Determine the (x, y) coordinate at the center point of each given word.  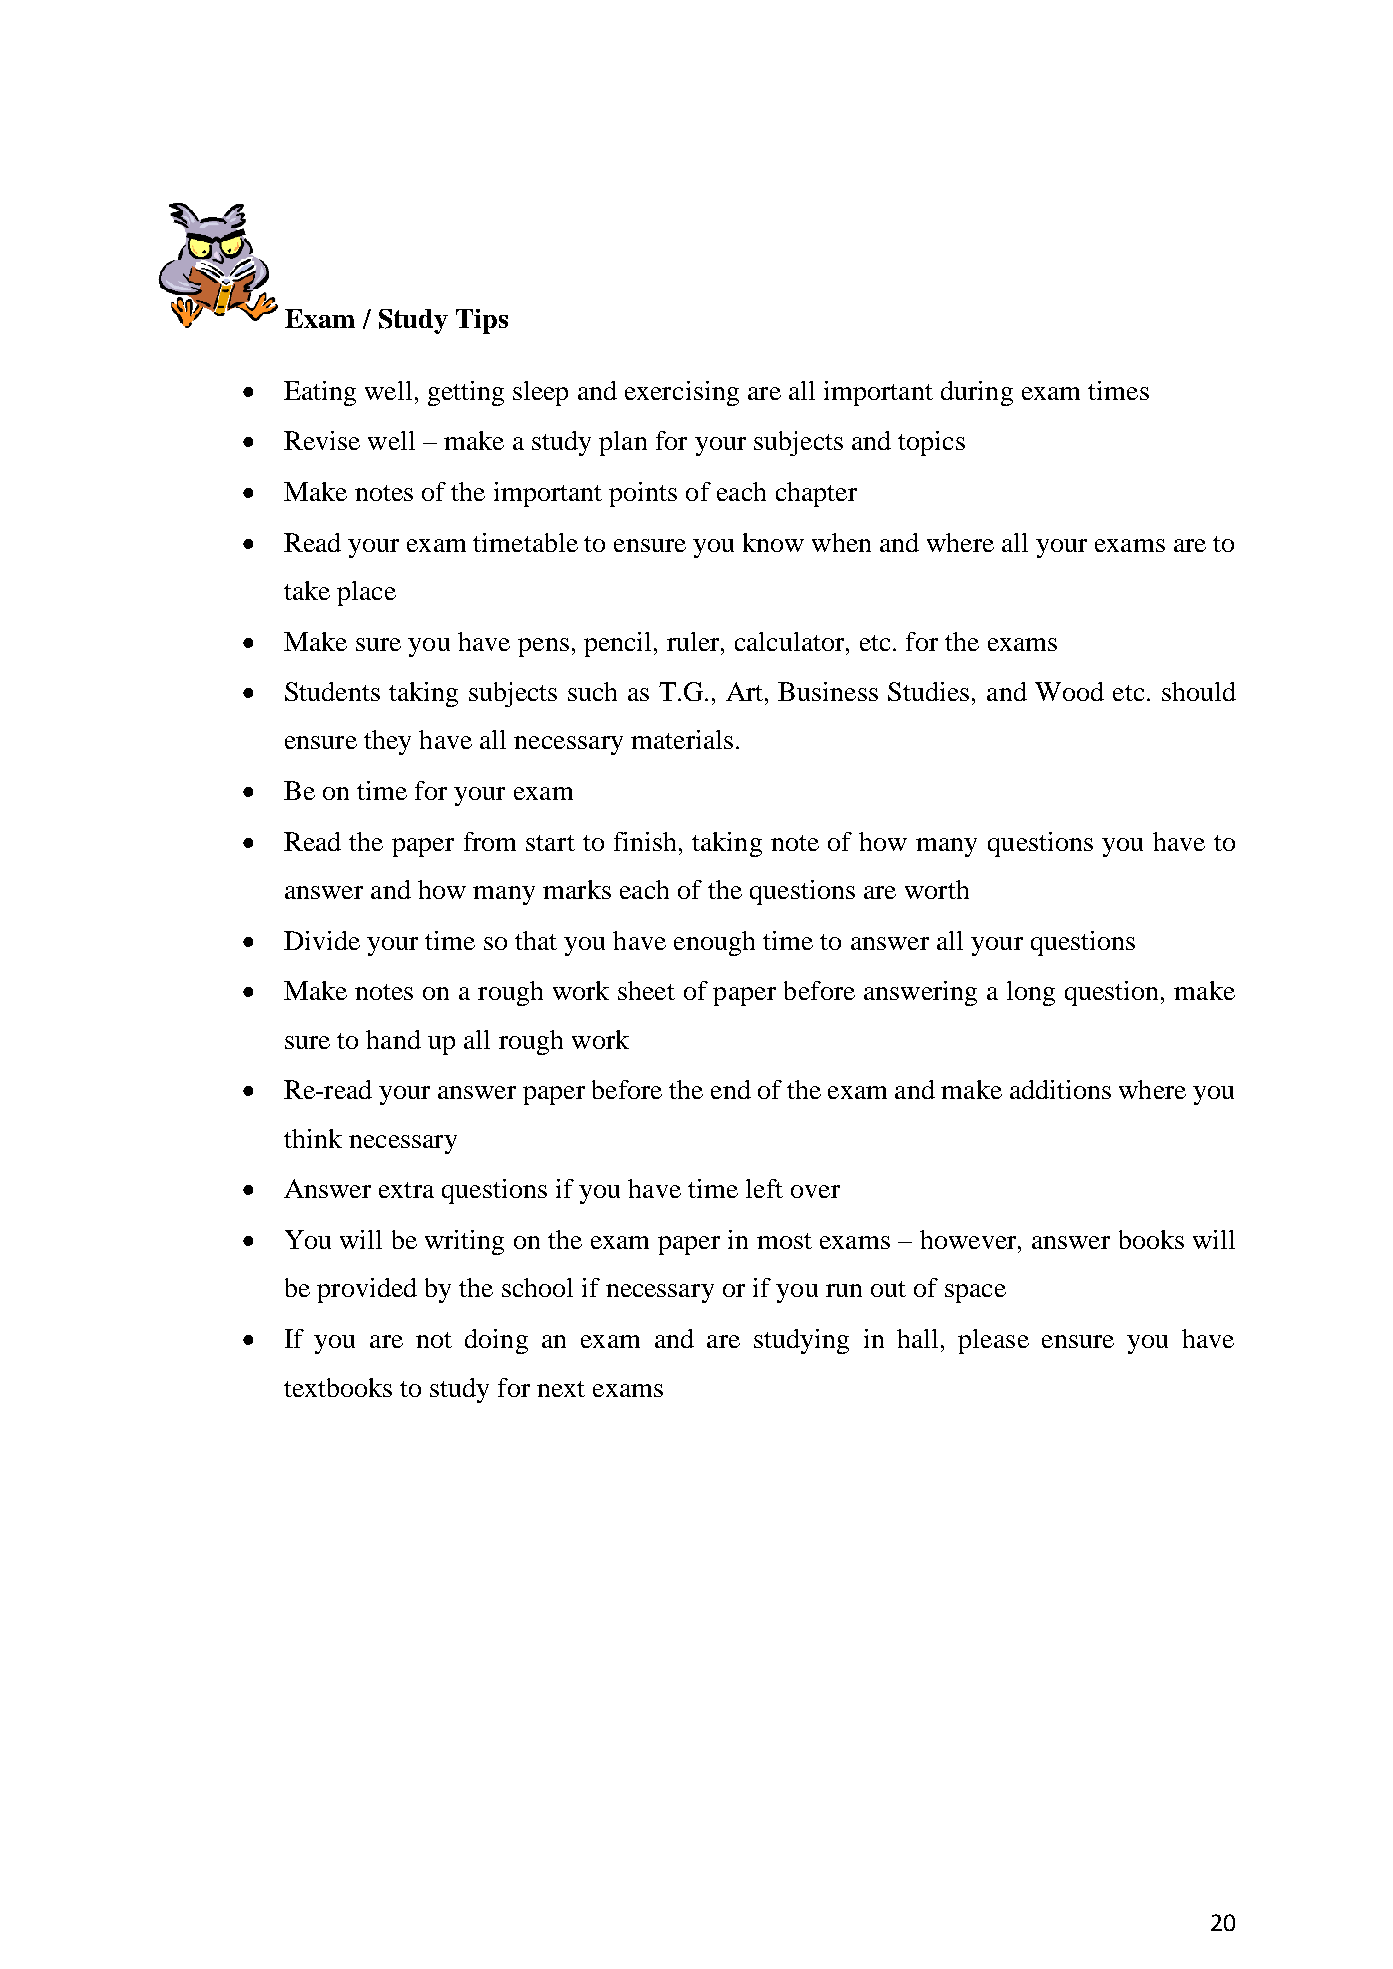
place (366, 593)
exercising (682, 393)
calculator (791, 641)
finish (645, 841)
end (731, 1089)
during (977, 393)
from (490, 841)
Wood (1069, 691)
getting (466, 393)
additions (1060, 1089)
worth (937, 889)
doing (496, 1341)
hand (393, 1039)
